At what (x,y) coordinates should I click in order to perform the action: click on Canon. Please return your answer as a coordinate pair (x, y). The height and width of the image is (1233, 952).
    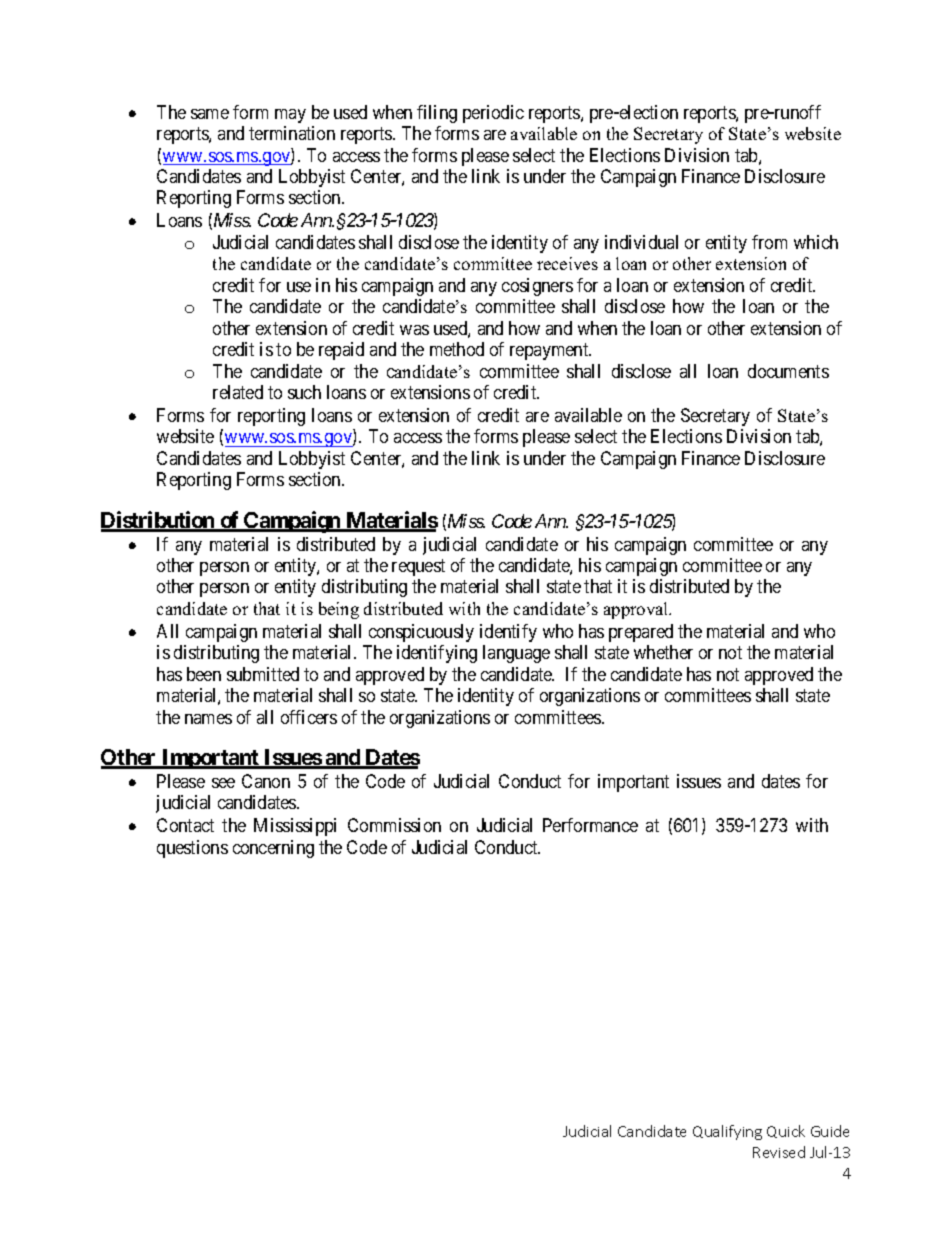
    Looking at the image, I should click on (266, 781).
